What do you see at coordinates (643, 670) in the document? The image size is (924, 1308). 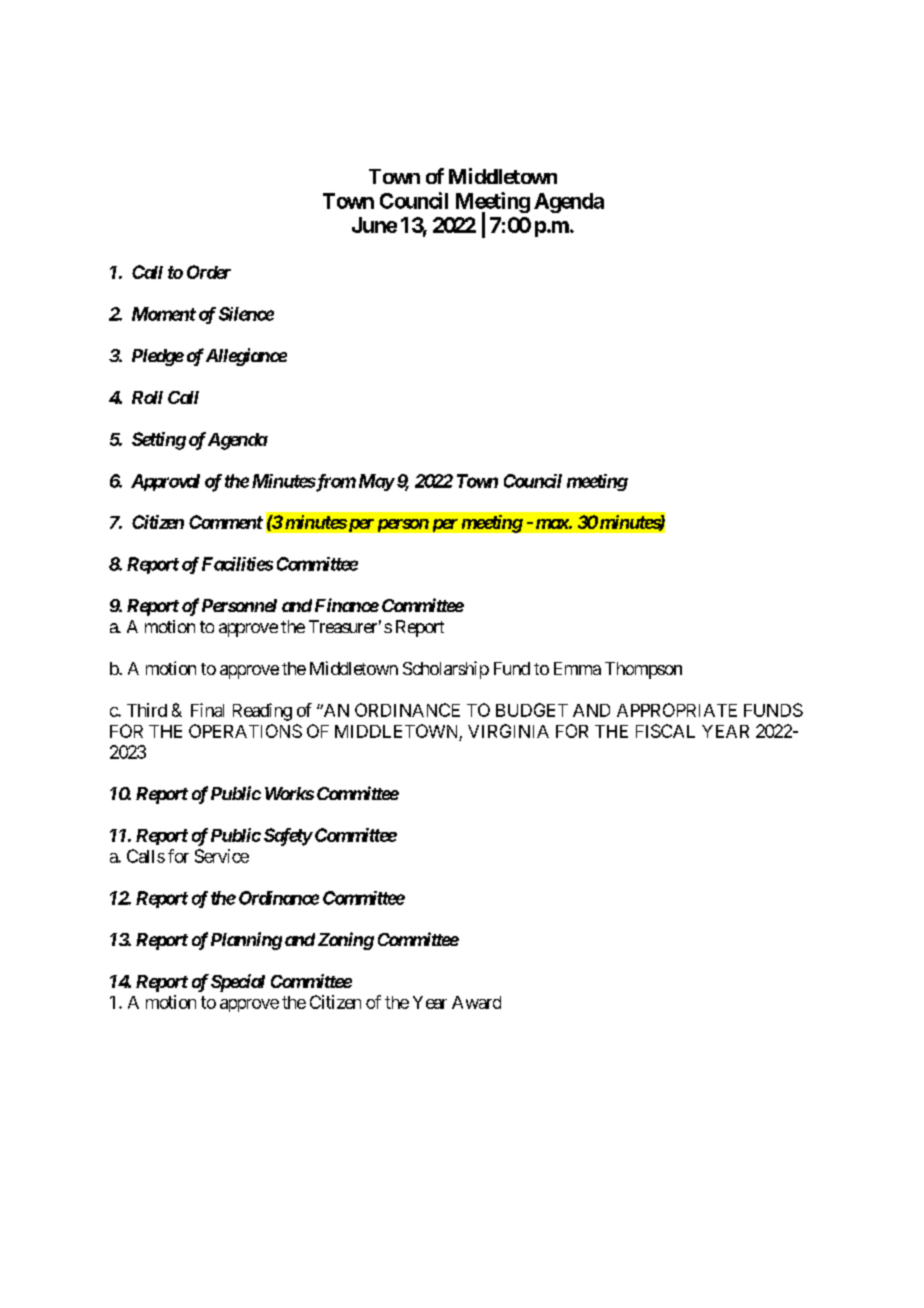 I see `Thompson` at bounding box center [643, 670].
